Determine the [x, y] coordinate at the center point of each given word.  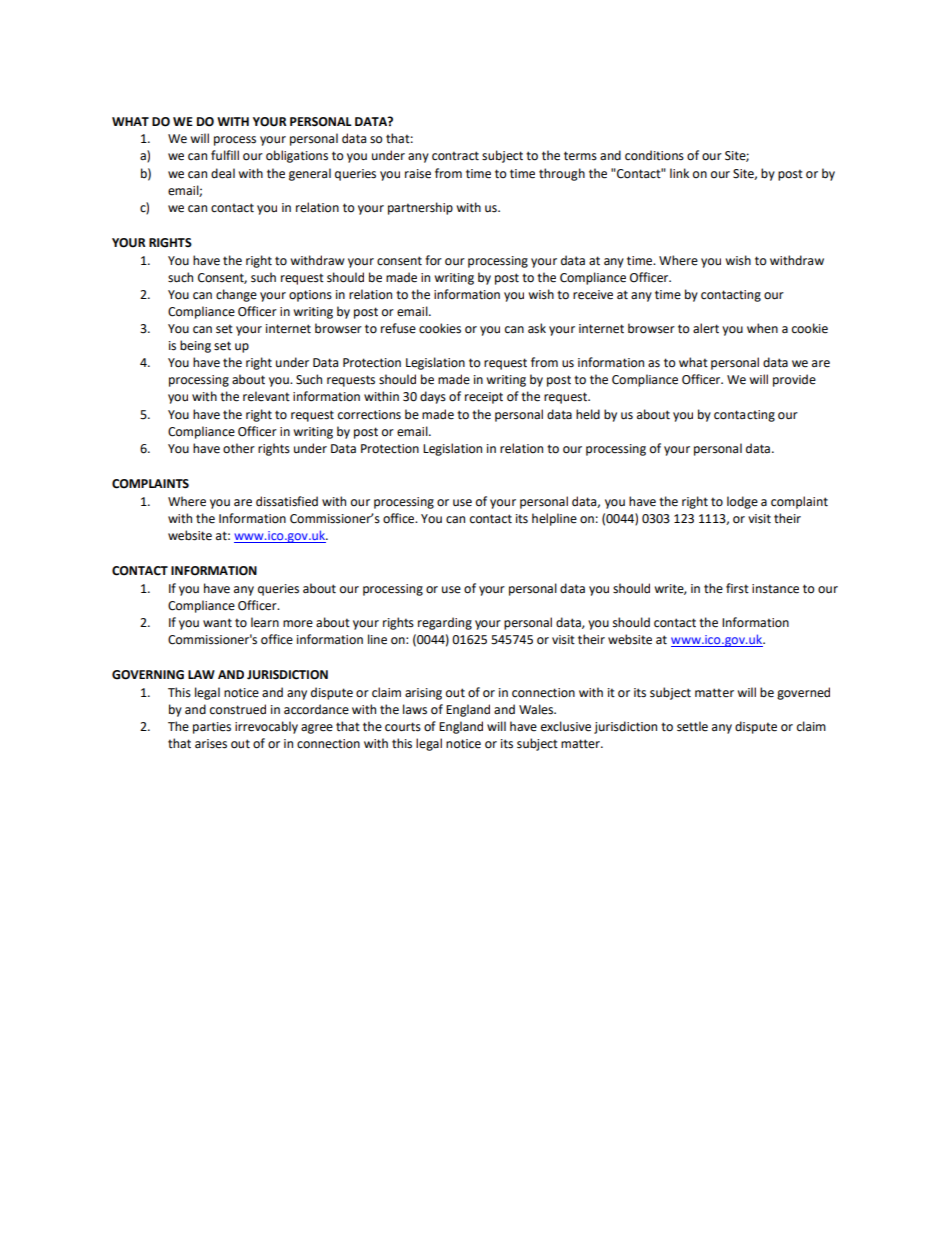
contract [455, 156]
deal [223, 173]
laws [415, 709]
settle [692, 726]
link [679, 173]
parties [212, 728]
